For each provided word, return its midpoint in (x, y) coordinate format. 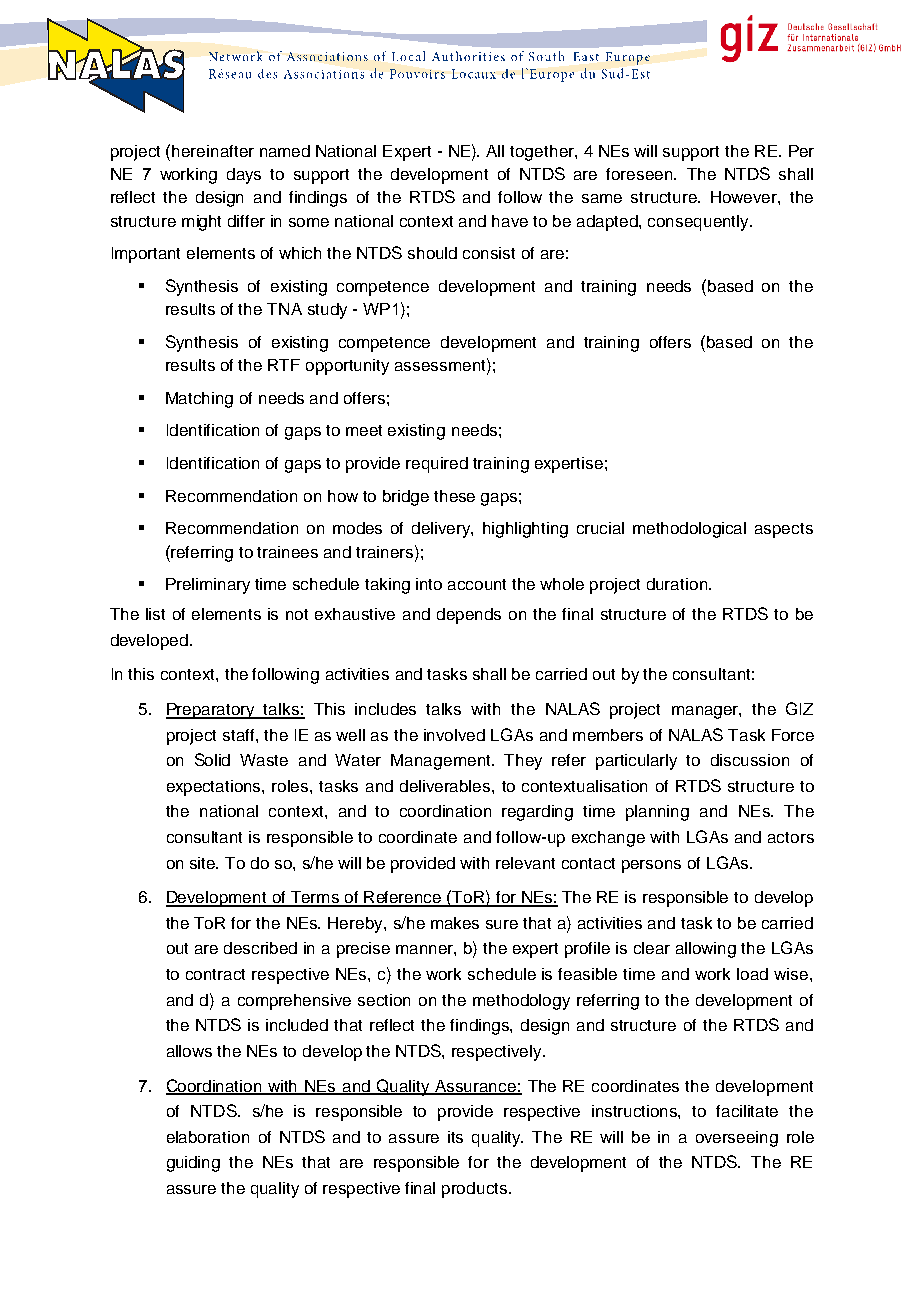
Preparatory (212, 711)
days (244, 176)
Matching (199, 400)
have (510, 221)
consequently (699, 223)
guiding (193, 1164)
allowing (706, 950)
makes (455, 923)
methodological (689, 530)
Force (793, 735)
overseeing (737, 1139)
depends (469, 616)
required (437, 465)
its (455, 1137)
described (260, 948)
